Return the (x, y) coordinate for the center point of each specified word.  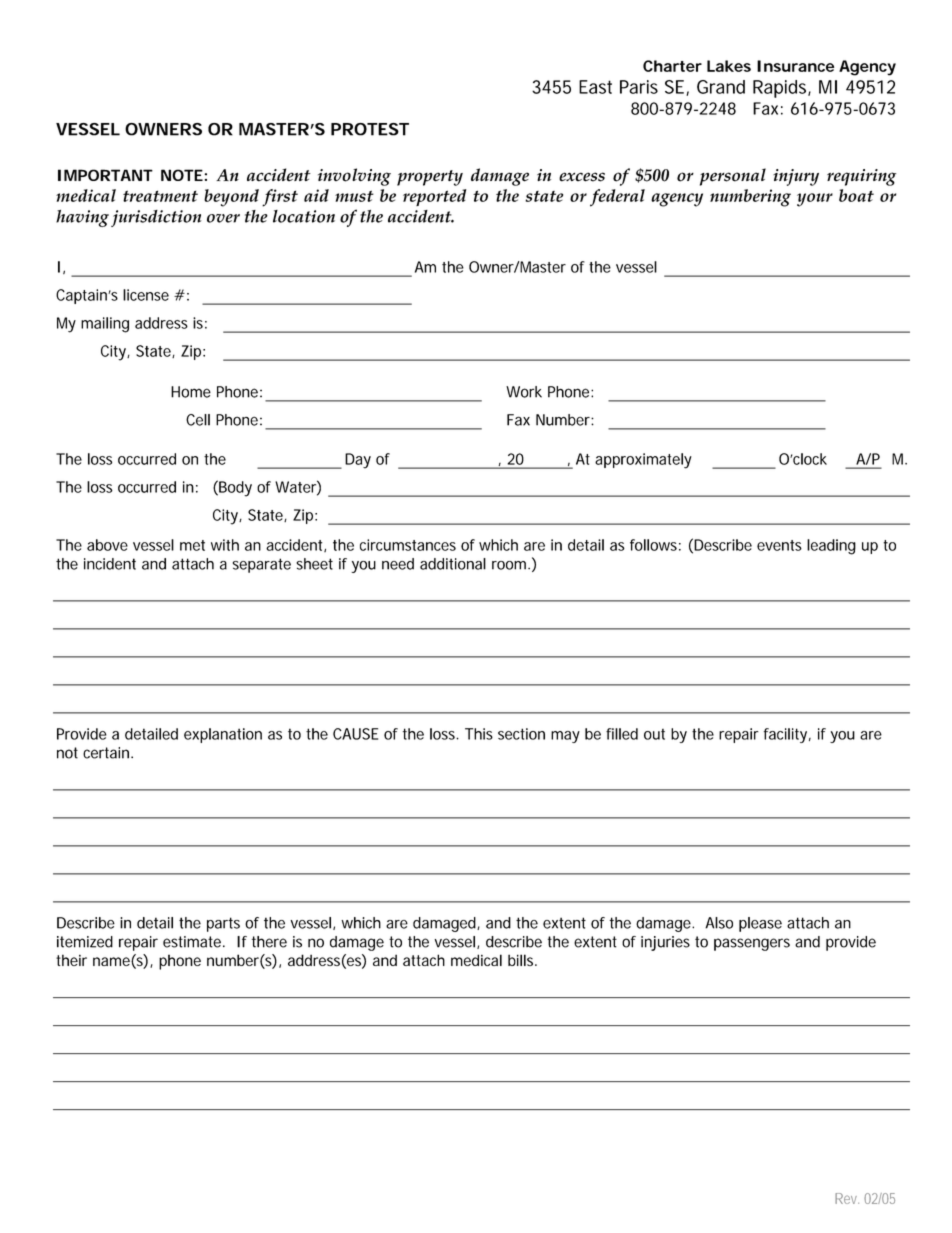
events (779, 545)
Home (191, 392)
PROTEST (370, 129)
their (71, 960)
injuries (665, 943)
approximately (643, 461)
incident (110, 564)
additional (453, 564)
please (760, 924)
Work (524, 392)
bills (522, 960)
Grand (721, 87)
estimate (193, 942)
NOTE (182, 175)
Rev (847, 1198)
